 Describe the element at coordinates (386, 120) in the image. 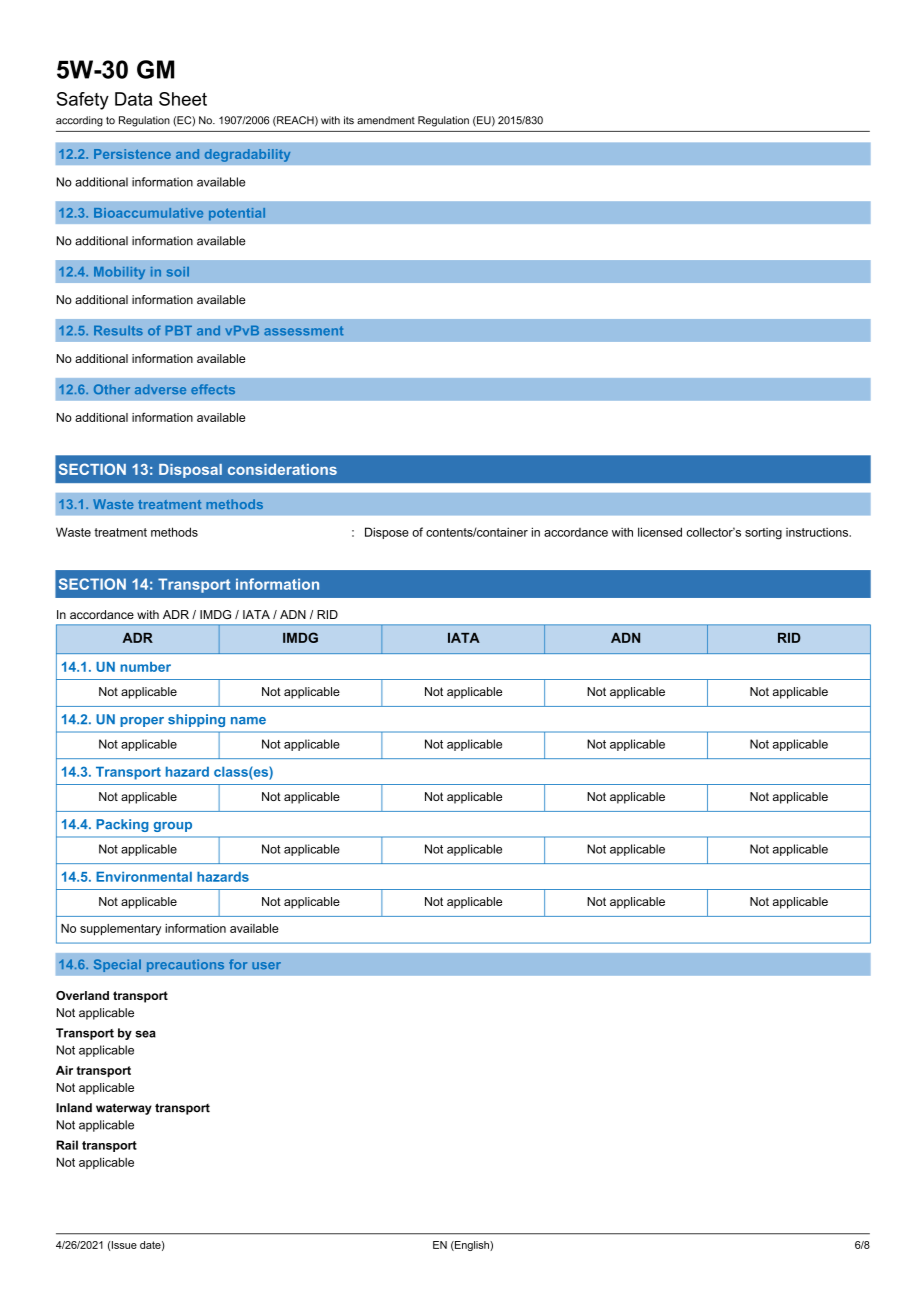

I see `amendment` at that location.
